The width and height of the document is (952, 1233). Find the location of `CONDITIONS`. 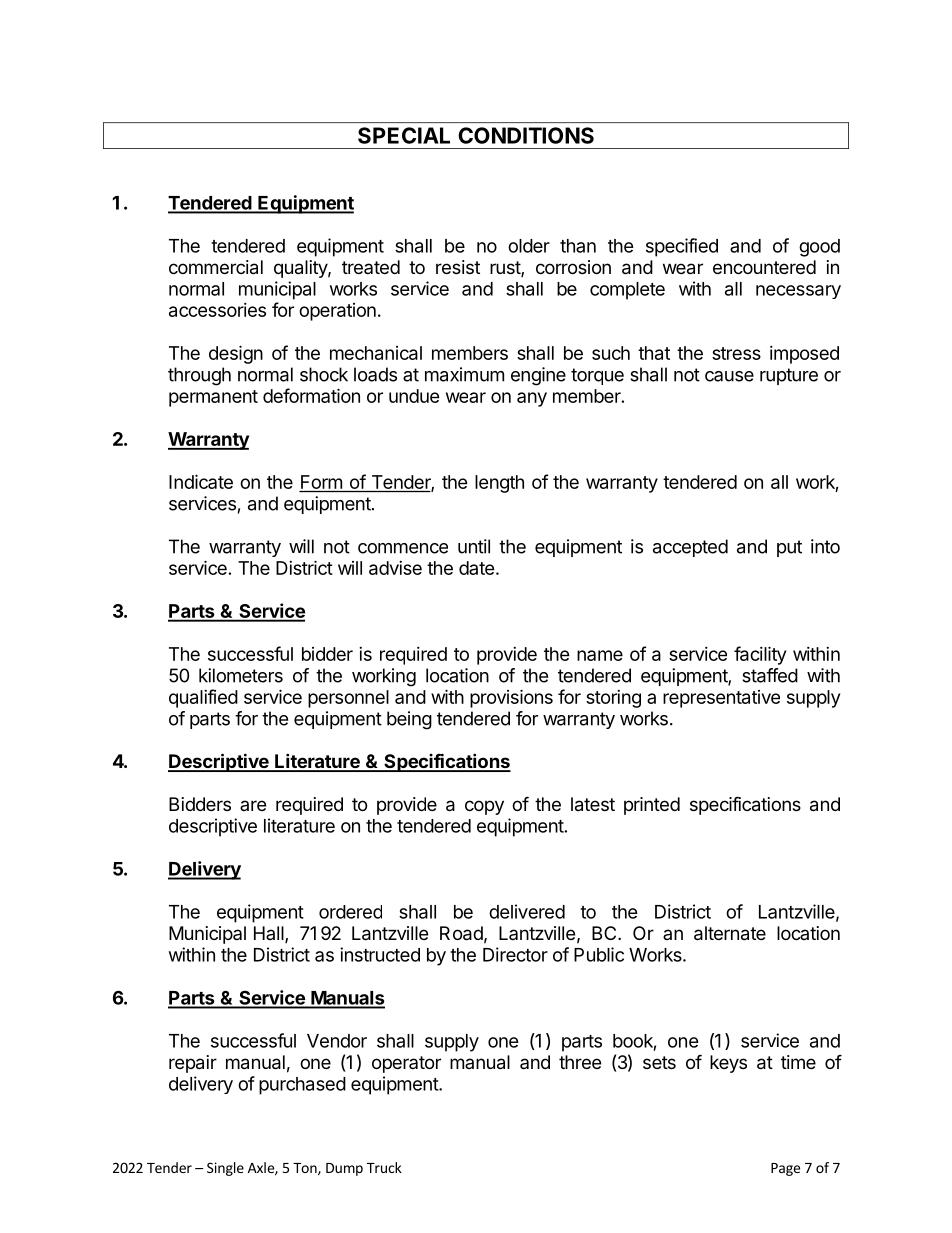

CONDITIONS is located at coordinates (526, 135).
